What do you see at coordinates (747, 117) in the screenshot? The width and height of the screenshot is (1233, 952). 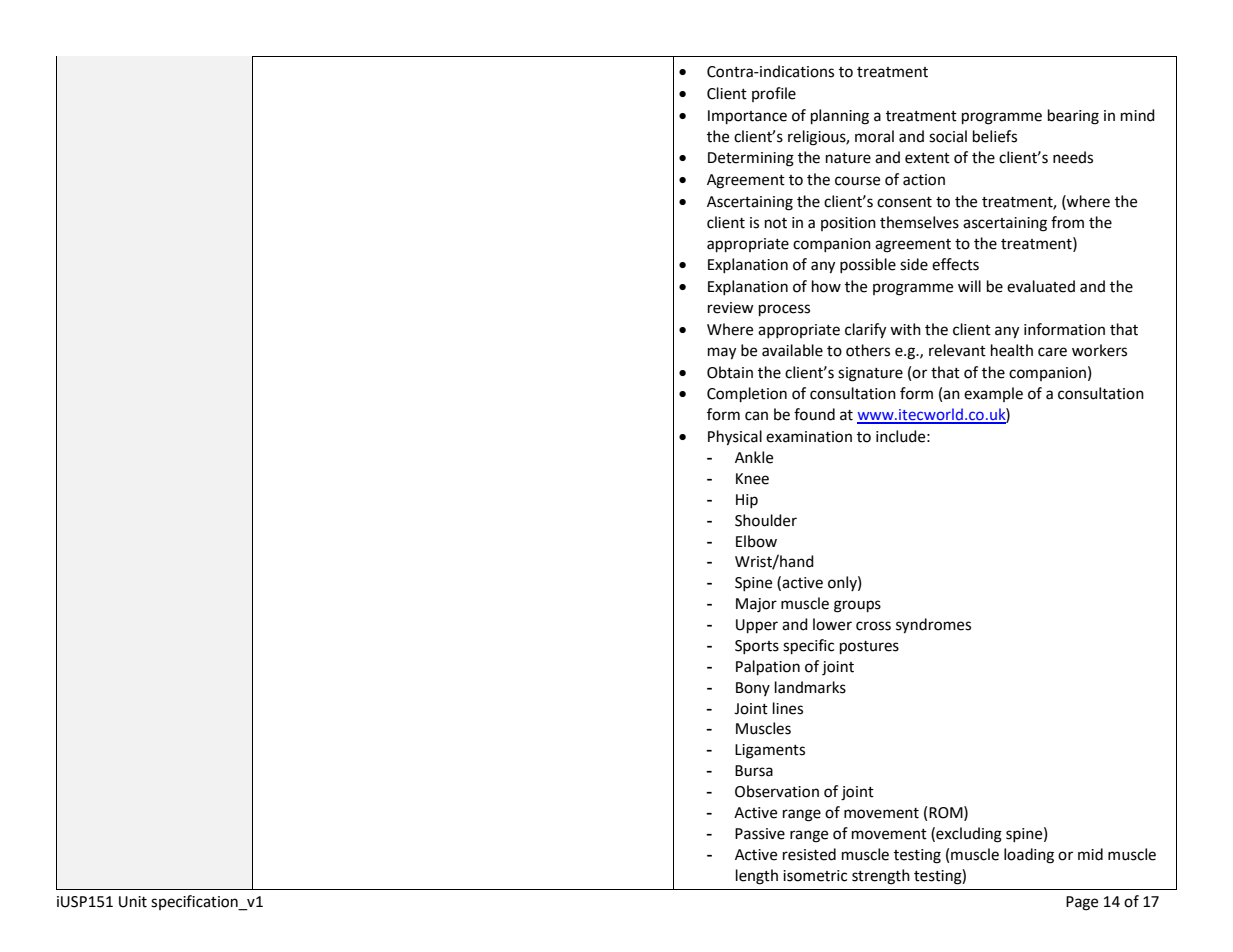 I see `Importance` at bounding box center [747, 117].
